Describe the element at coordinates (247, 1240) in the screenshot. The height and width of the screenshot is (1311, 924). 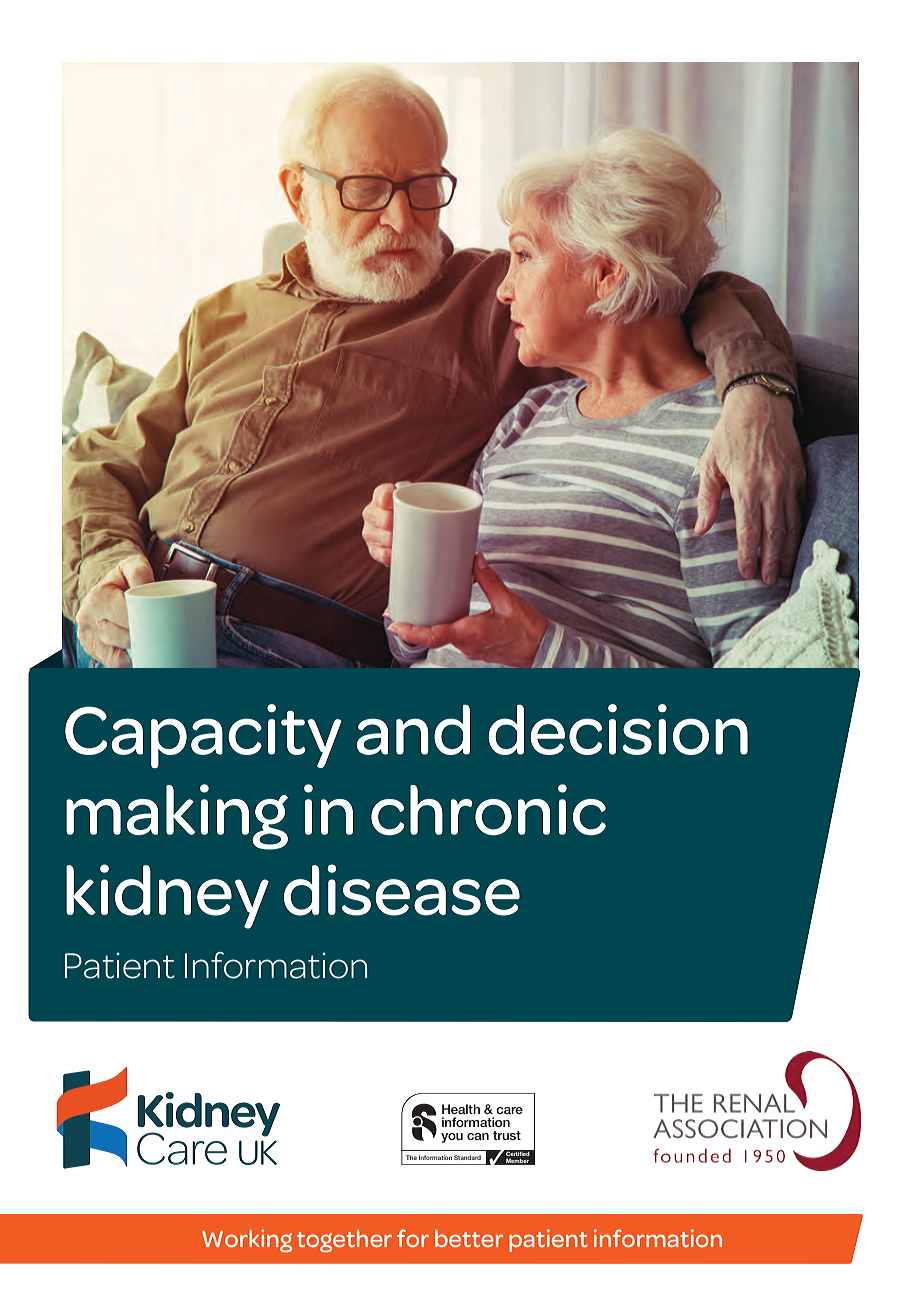
I see `Working` at that location.
